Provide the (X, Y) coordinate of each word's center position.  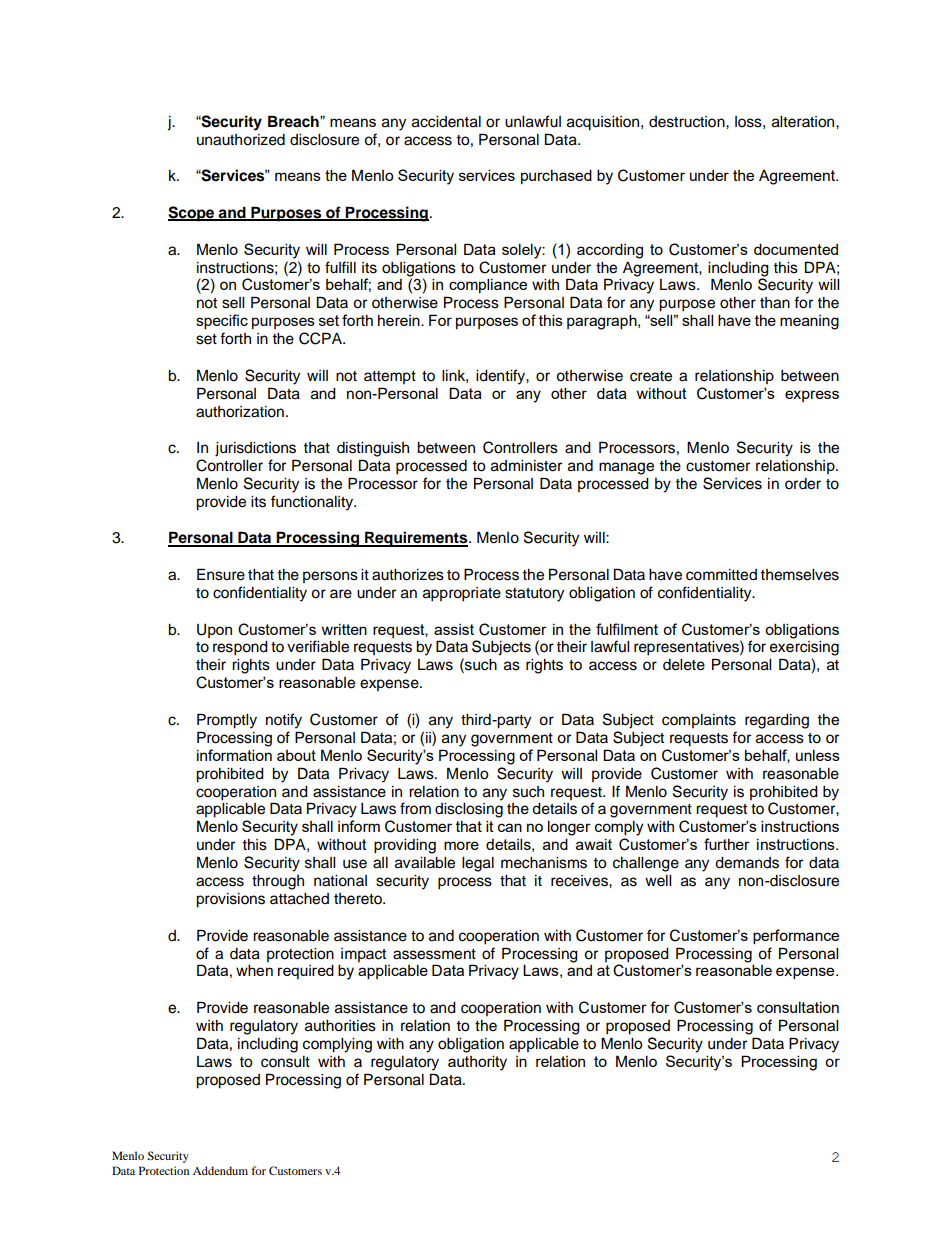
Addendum (220, 1170)
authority (477, 1063)
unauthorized (241, 140)
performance (796, 936)
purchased (556, 176)
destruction (688, 122)
